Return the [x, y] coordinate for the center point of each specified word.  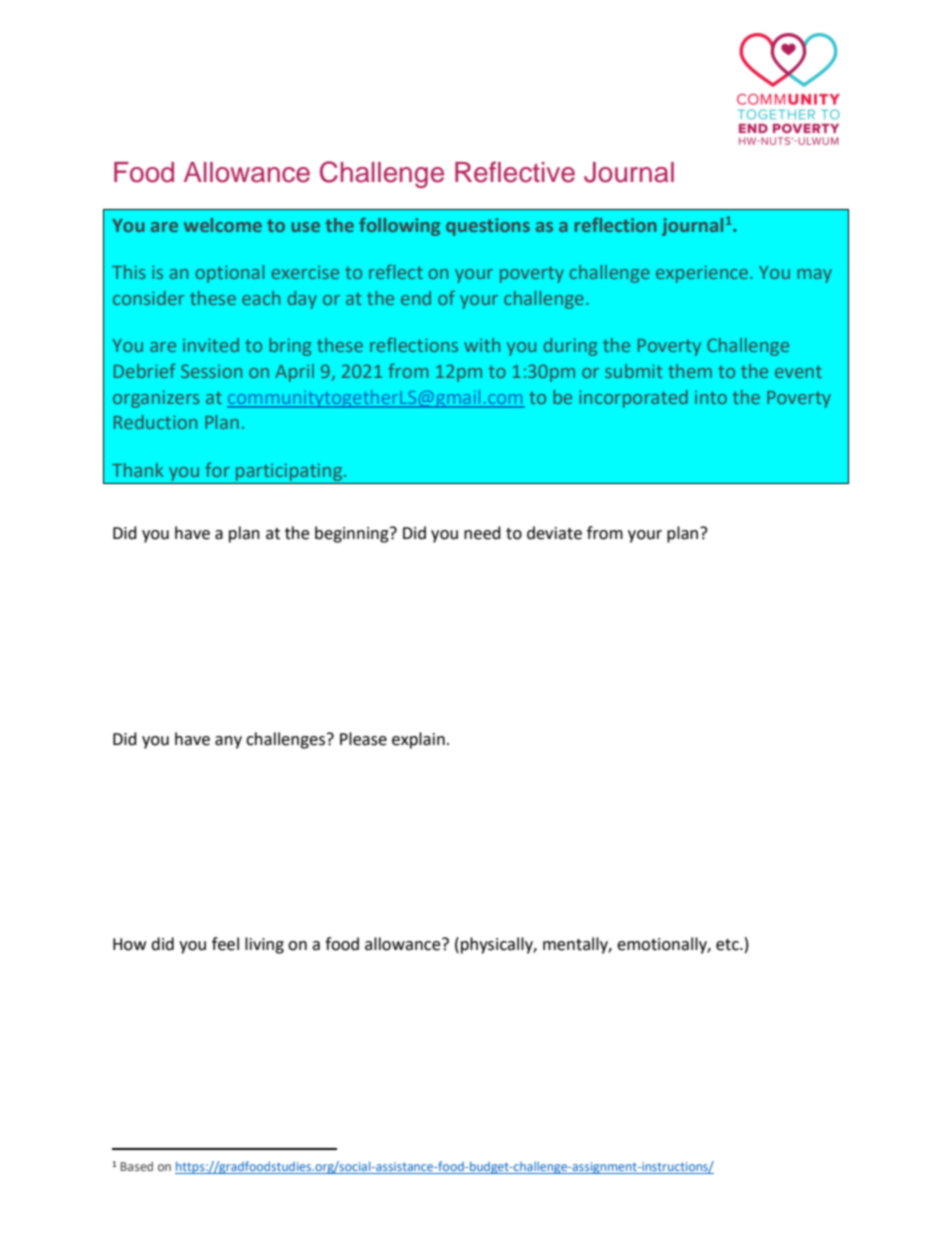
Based [136, 1166]
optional [230, 274]
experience [702, 274]
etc [728, 945]
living [264, 945]
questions [488, 227]
